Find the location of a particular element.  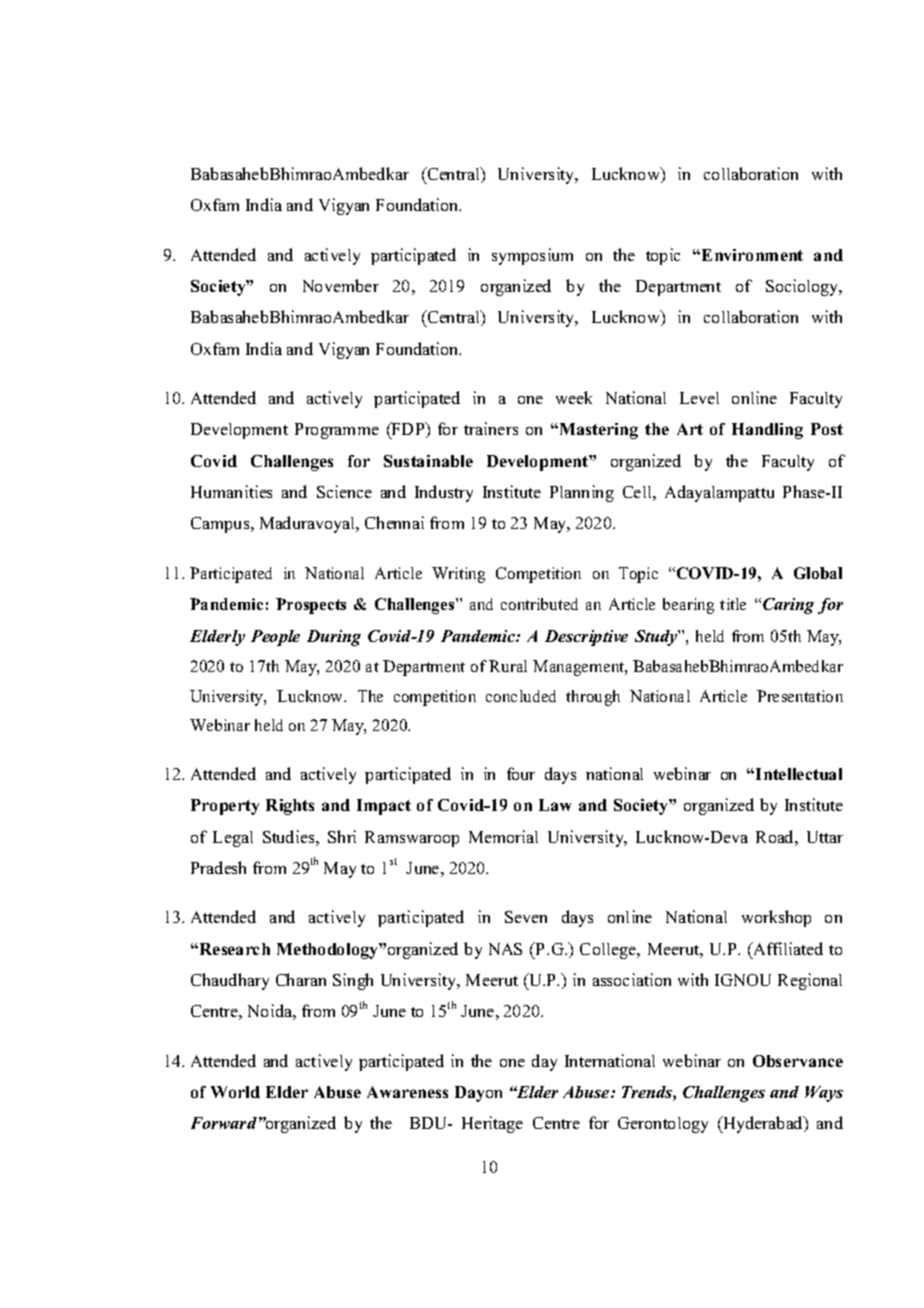

Rights is located at coordinates (290, 807).
